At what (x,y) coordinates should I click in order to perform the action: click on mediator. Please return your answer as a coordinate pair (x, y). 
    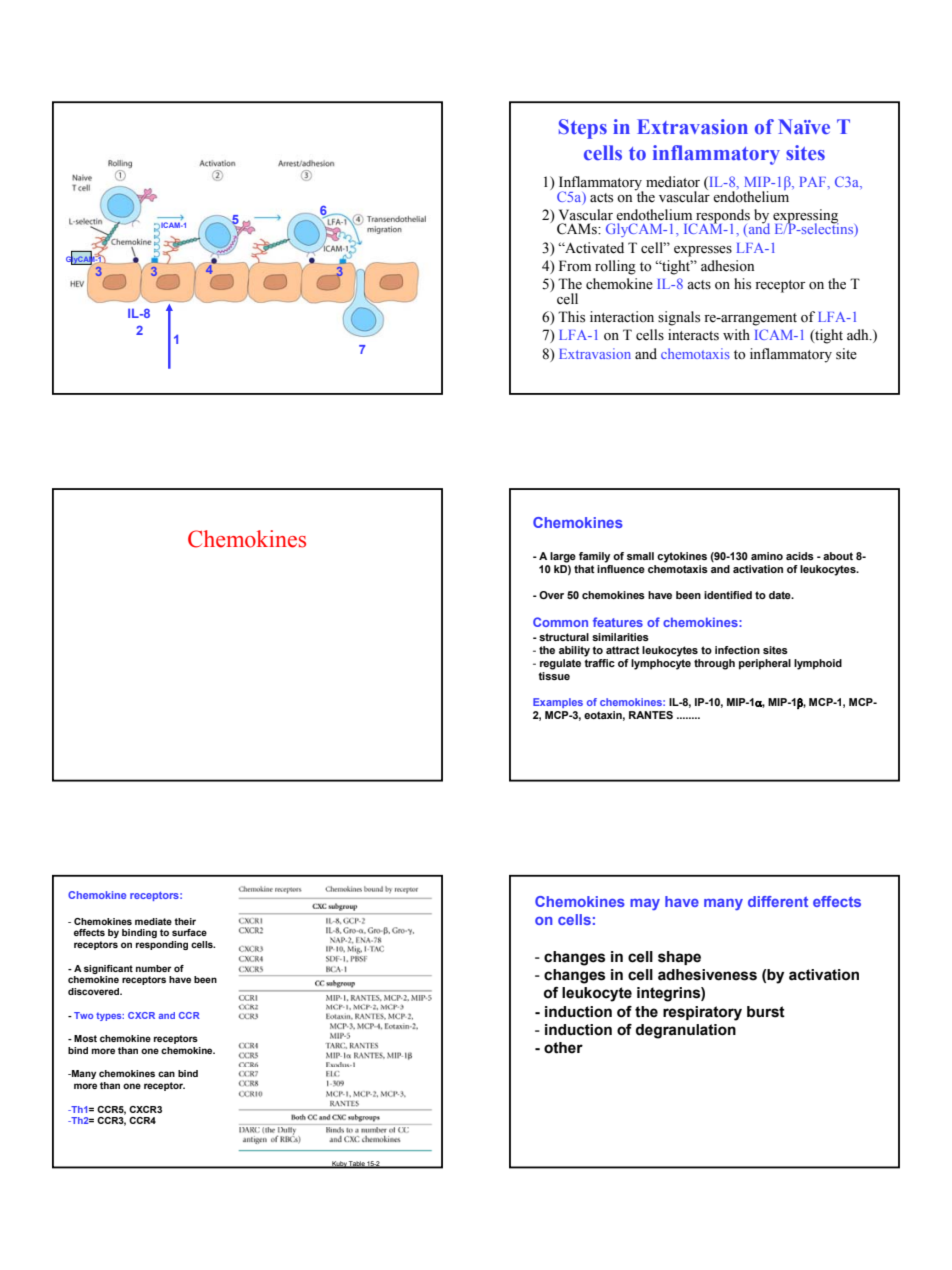
    Looking at the image, I should click on (673, 182).
